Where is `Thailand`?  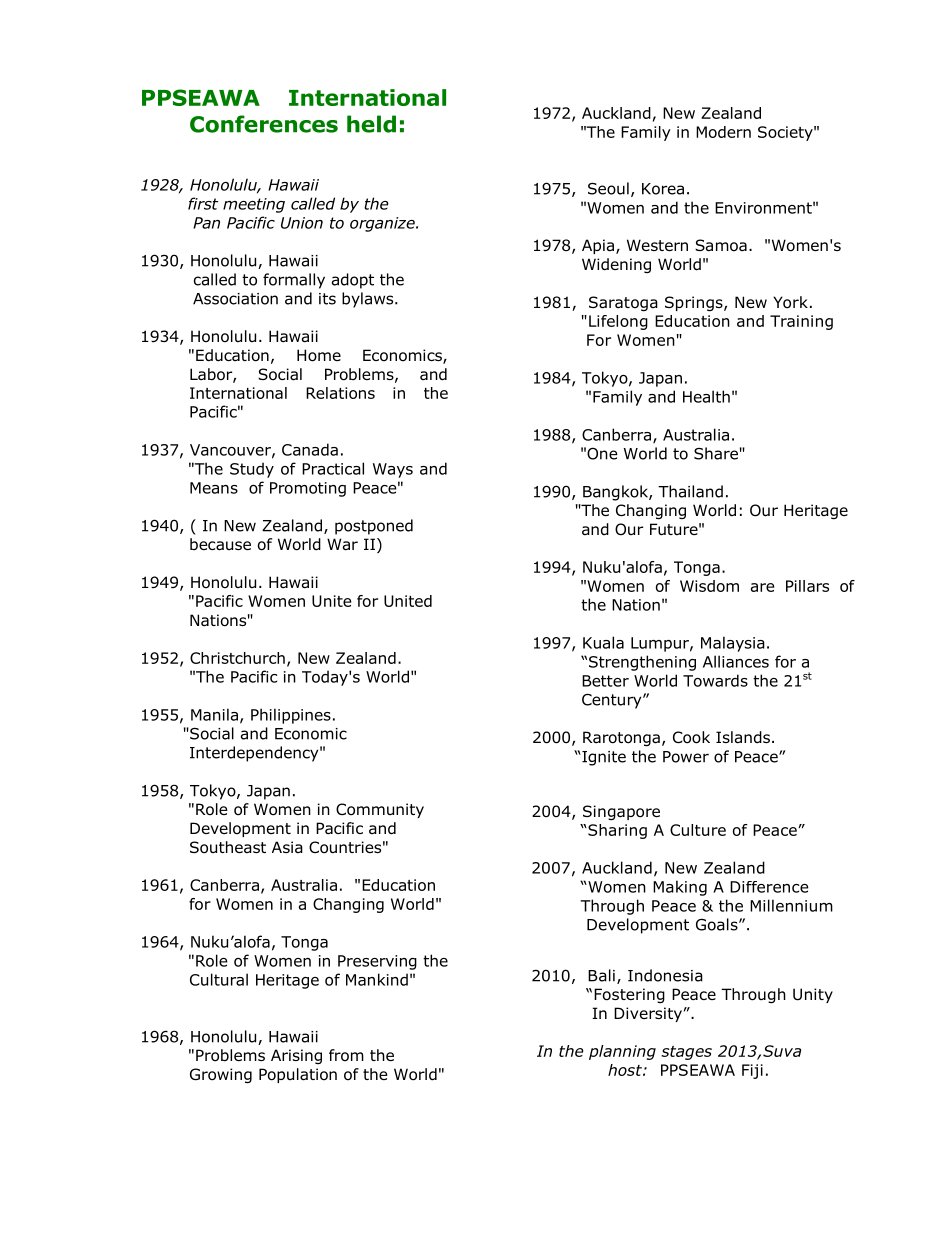 Thailand is located at coordinates (690, 491).
